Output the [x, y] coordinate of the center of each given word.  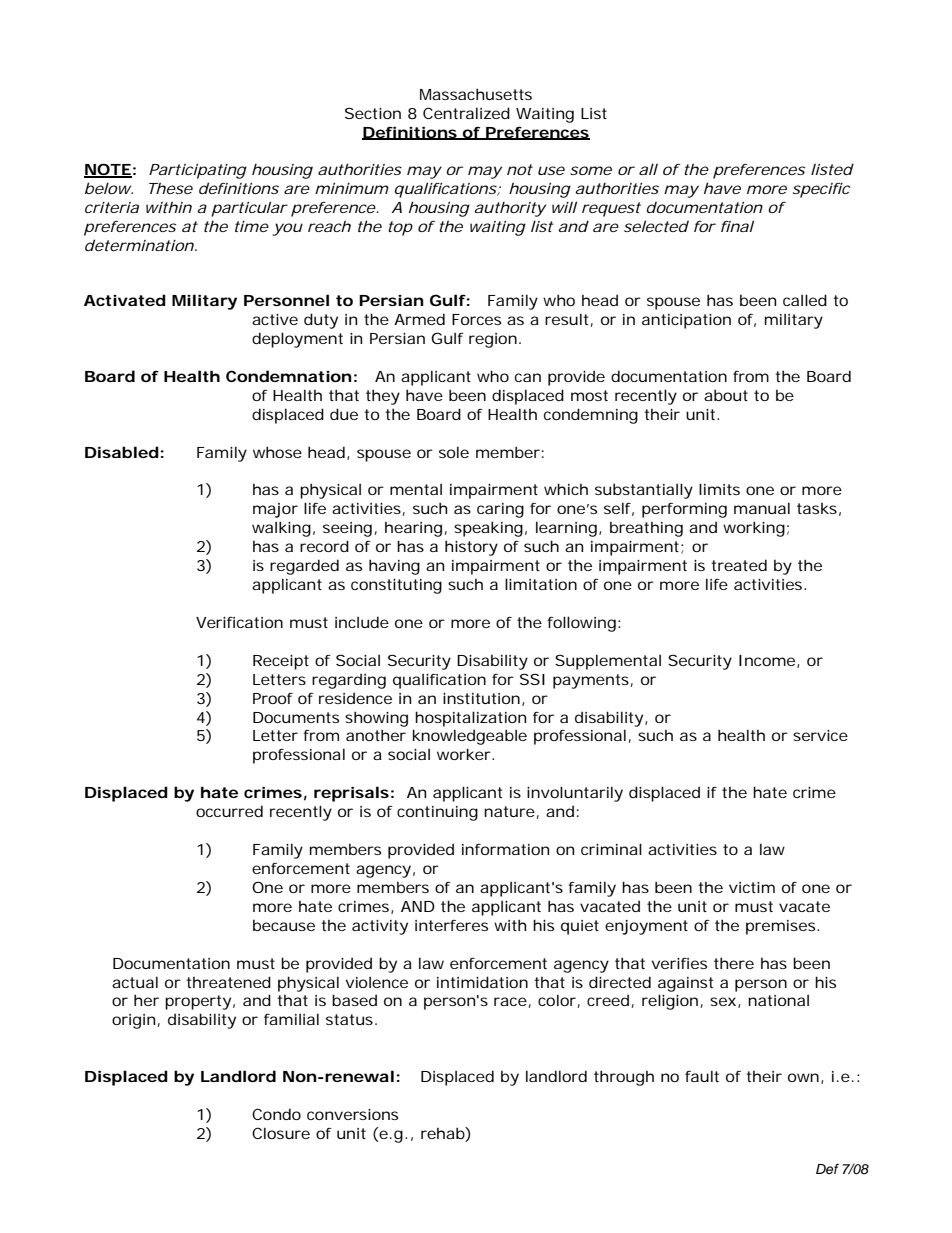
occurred [229, 811]
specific [821, 190]
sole [454, 452]
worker [465, 754]
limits [719, 489]
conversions [352, 1114]
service [820, 735]
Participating [198, 171]
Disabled [122, 452]
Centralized [466, 113]
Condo [276, 1114]
